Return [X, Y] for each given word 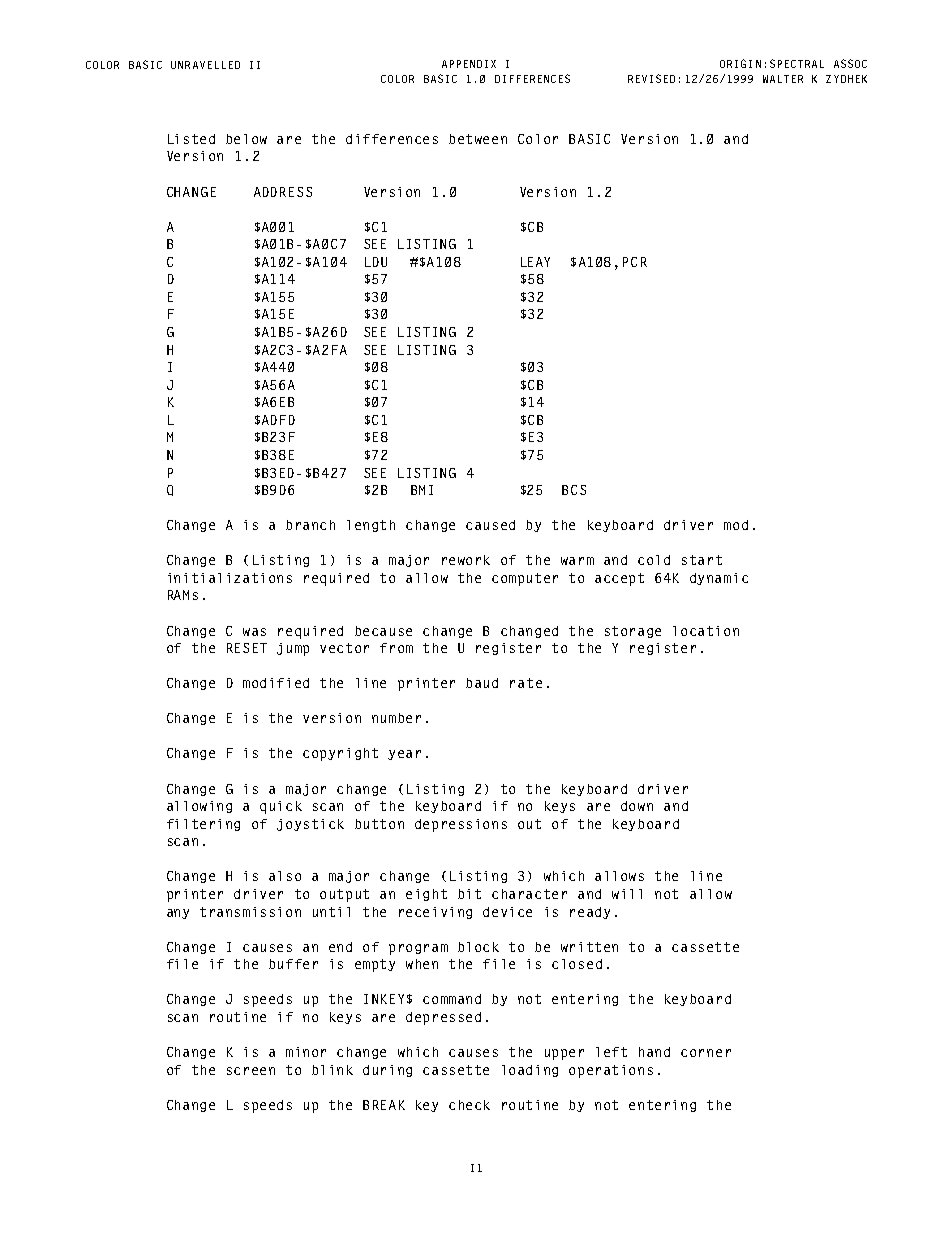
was [254, 632]
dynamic [719, 579]
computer [525, 579]
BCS [574, 490]
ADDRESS [283, 192]
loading [530, 1071]
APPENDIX [469, 64]
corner [706, 1053]
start [702, 560]
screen [251, 1071]
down [637, 806]
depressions [461, 825]
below [246, 139]
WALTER [783, 79]
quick [281, 807]
